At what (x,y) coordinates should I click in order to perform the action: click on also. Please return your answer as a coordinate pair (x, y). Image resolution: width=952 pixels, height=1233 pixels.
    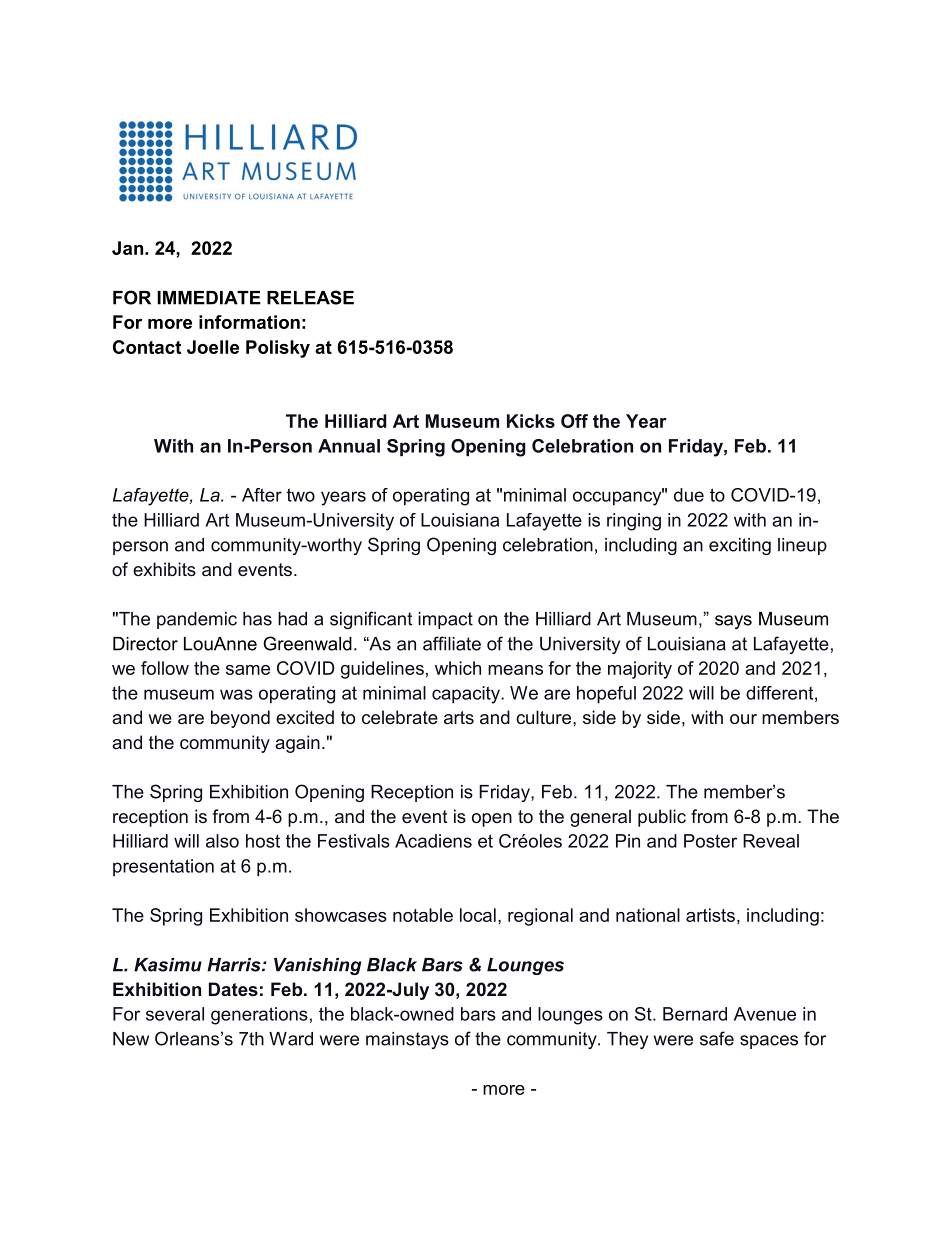
    Looking at the image, I should click on (222, 841).
